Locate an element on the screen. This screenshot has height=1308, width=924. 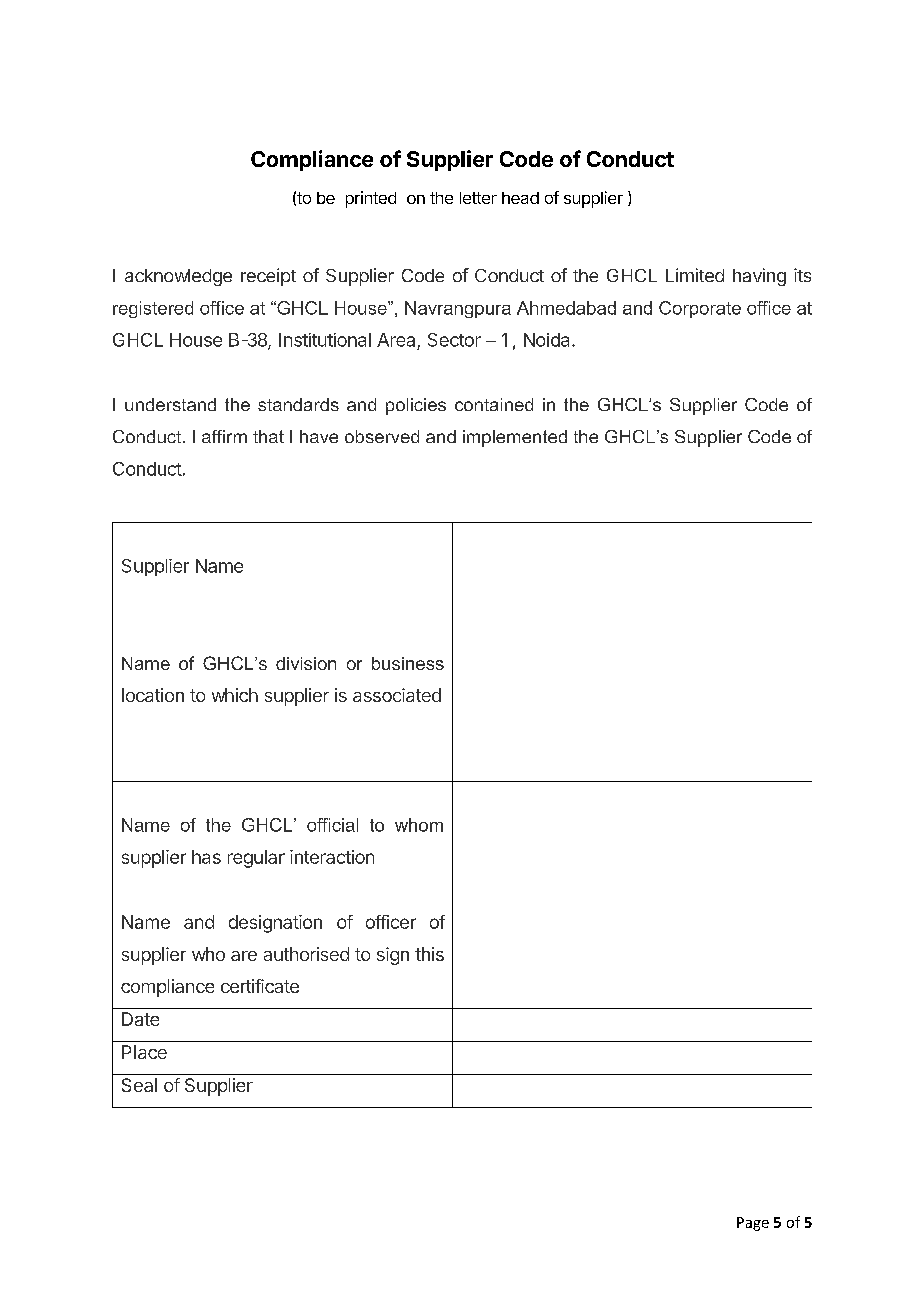
associated is located at coordinates (397, 695).
